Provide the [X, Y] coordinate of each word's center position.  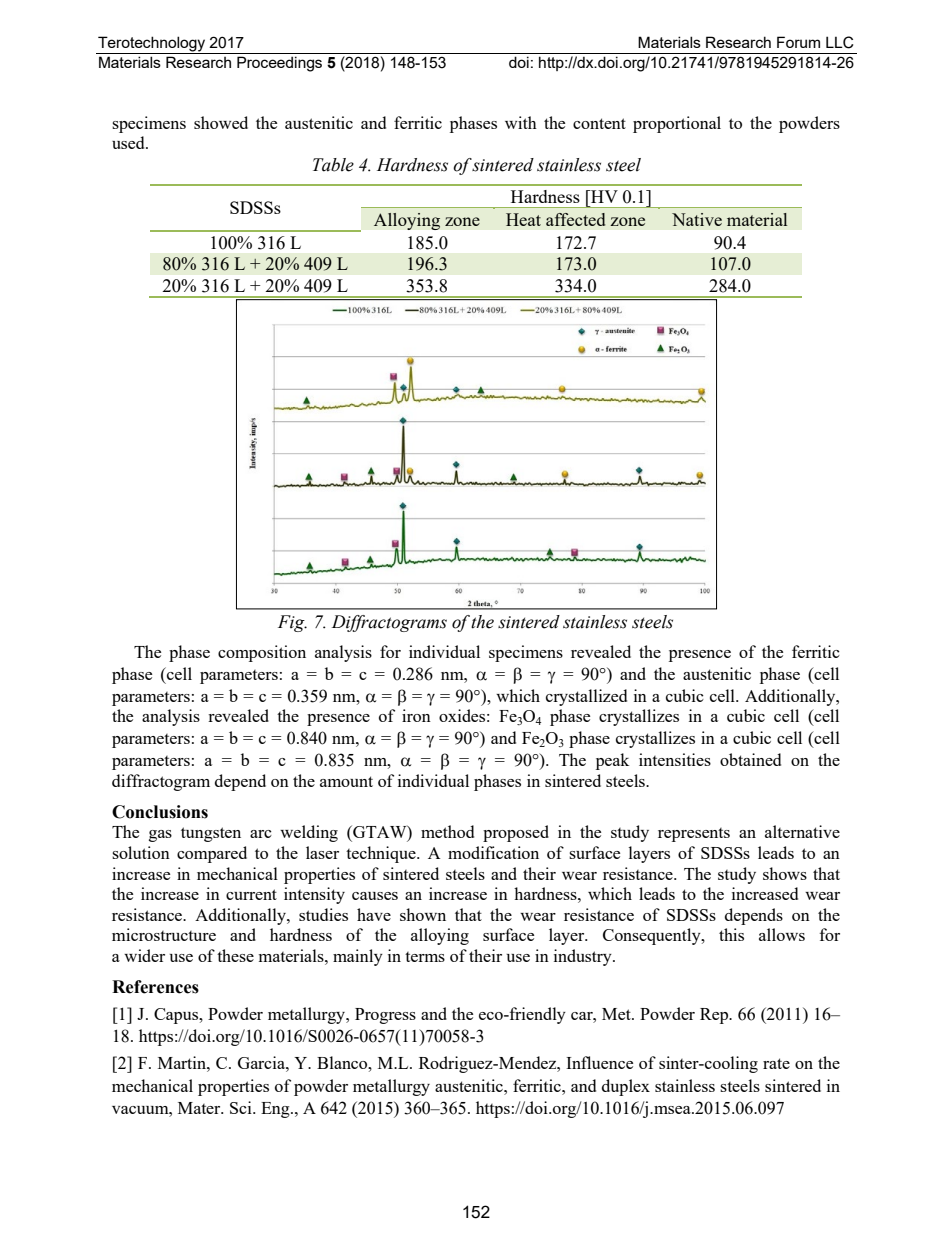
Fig [292, 623]
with [521, 122]
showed [221, 122]
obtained [750, 759]
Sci [242, 1107]
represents [694, 835]
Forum [798, 42]
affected [575, 219]
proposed [516, 833]
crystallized [586, 697]
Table [333, 165]
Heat [523, 219]
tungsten [211, 834]
